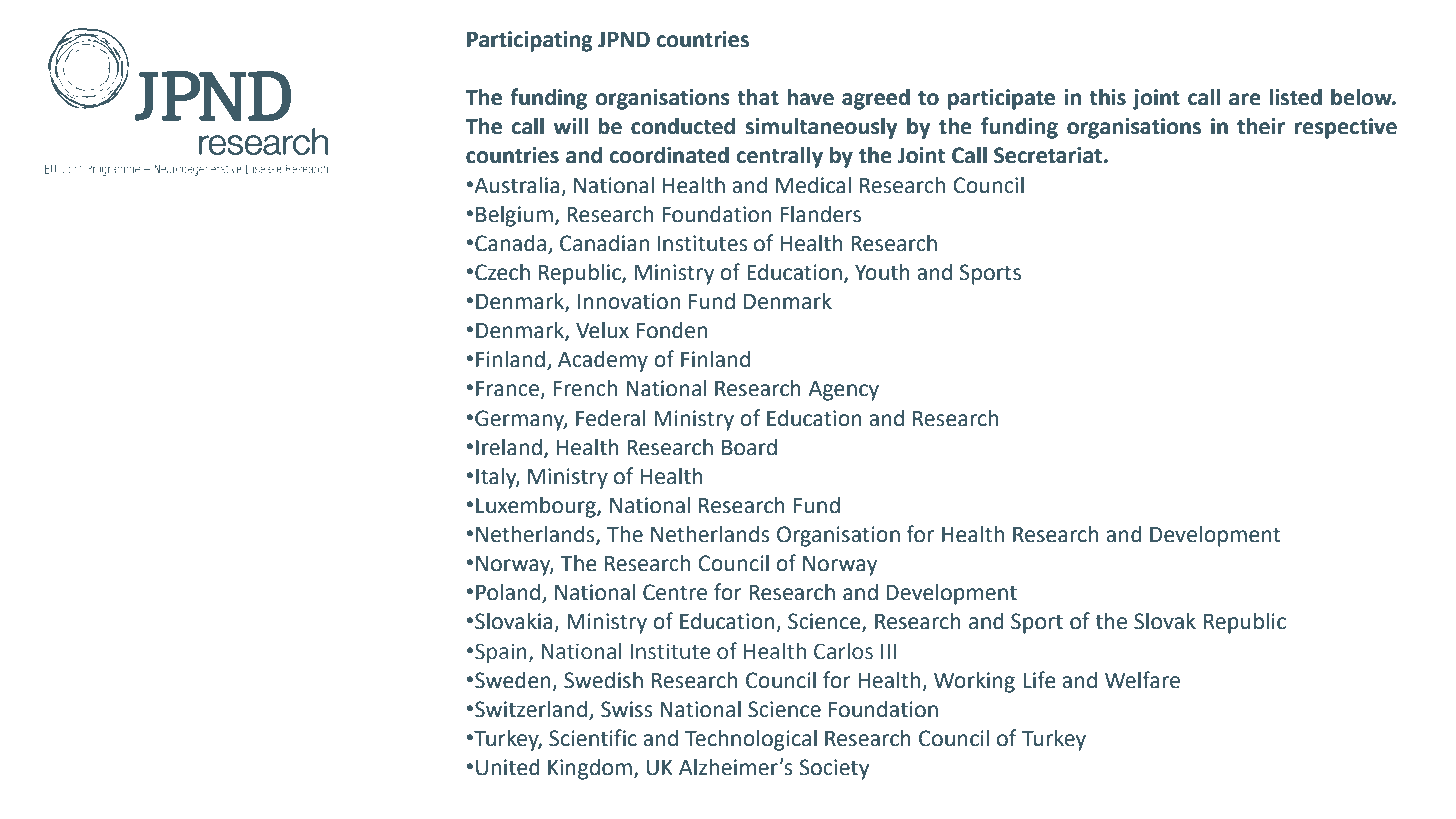 The height and width of the page is (819, 1456). Describe the element at coordinates (882, 272) in the page. I see `Youth` at that location.
